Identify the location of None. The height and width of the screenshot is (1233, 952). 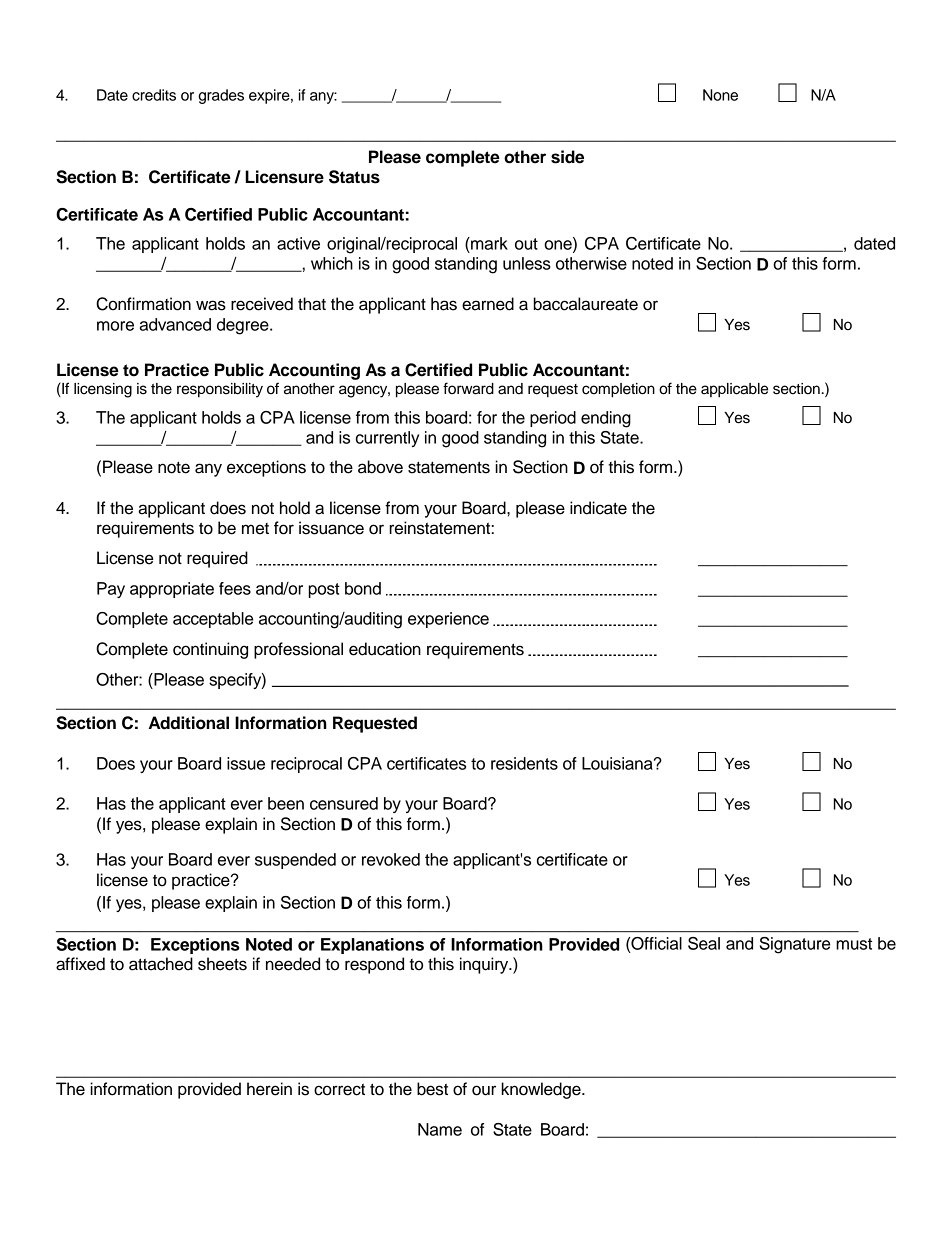
(720, 95).
